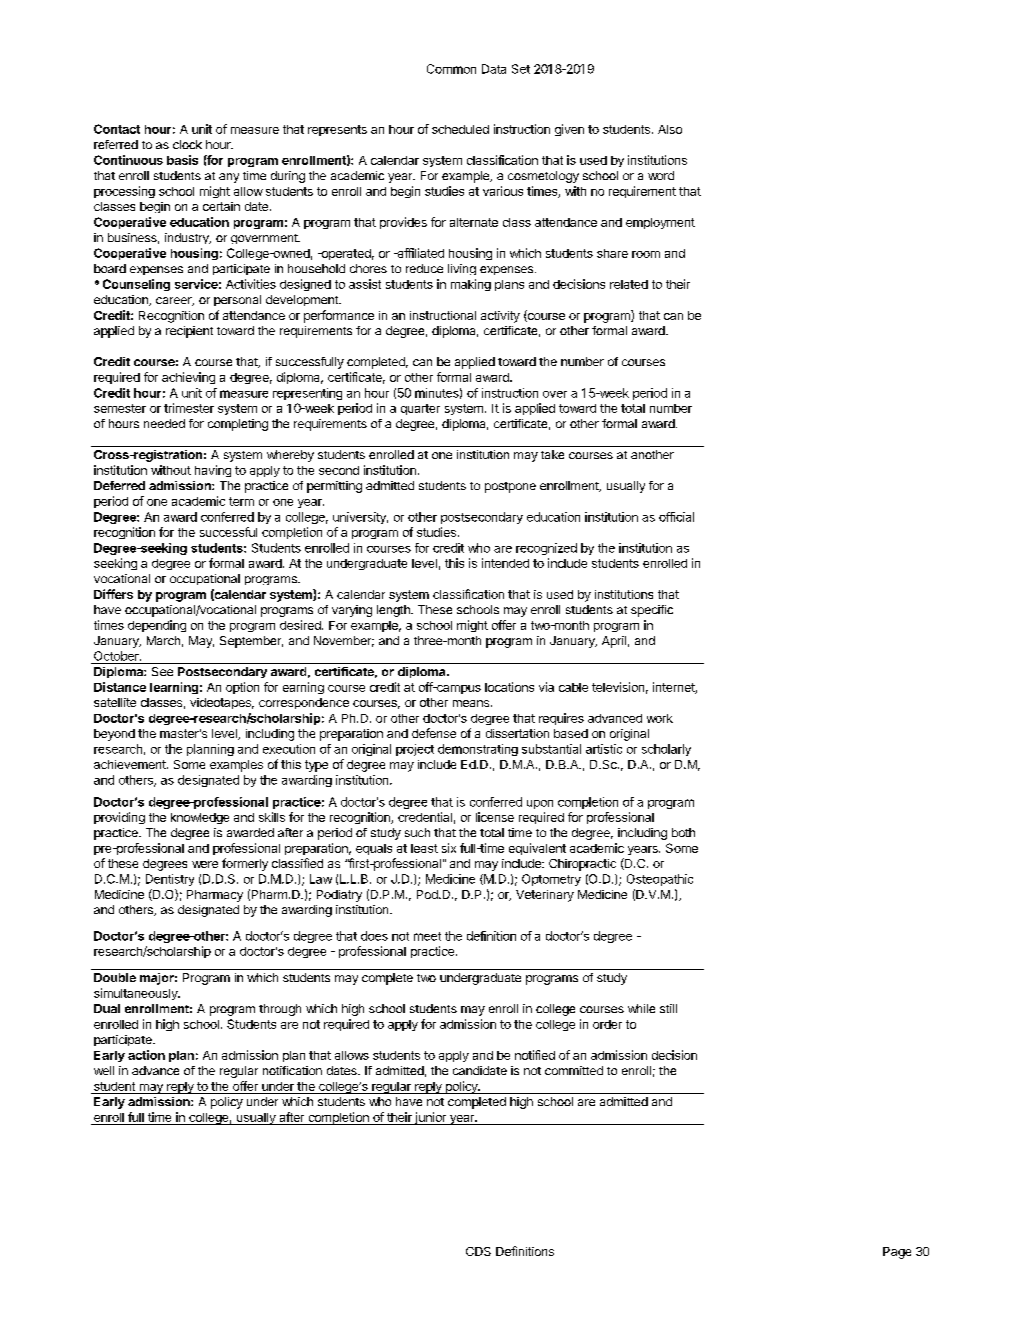 This document has width=1021, height=1322. I want to click on CDS, so click(478, 1251).
